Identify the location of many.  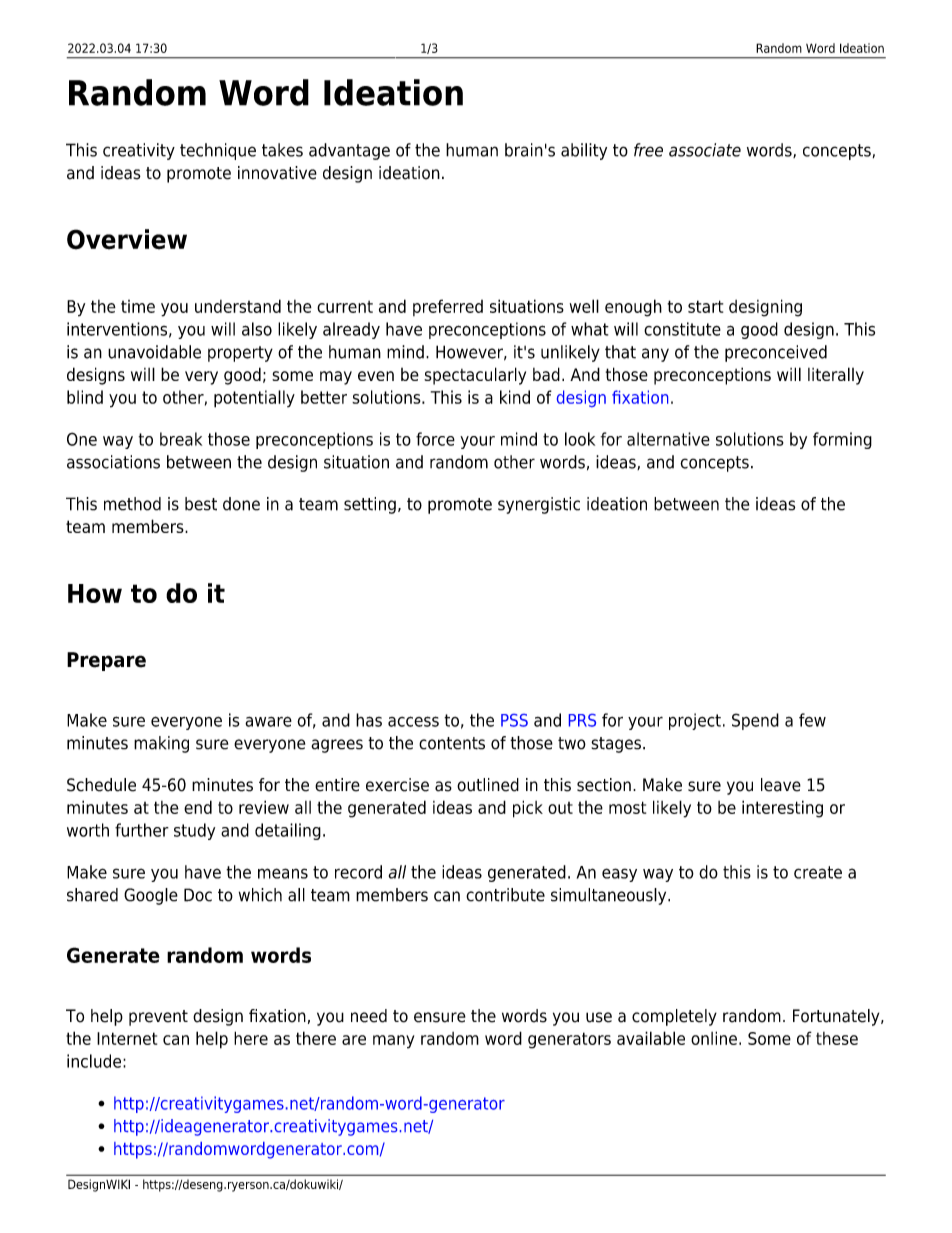
(393, 1042).
